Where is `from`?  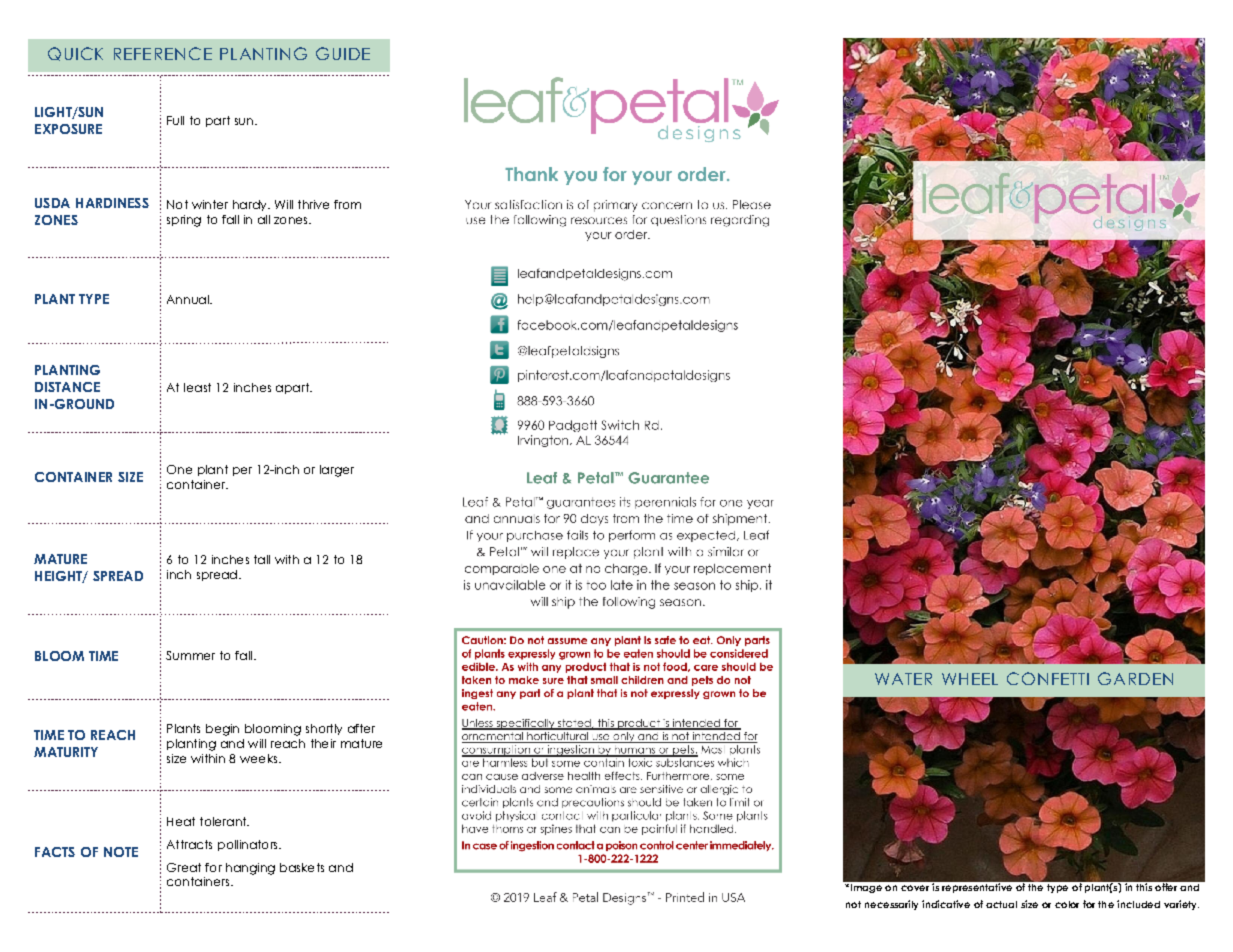 from is located at coordinates (347, 204).
